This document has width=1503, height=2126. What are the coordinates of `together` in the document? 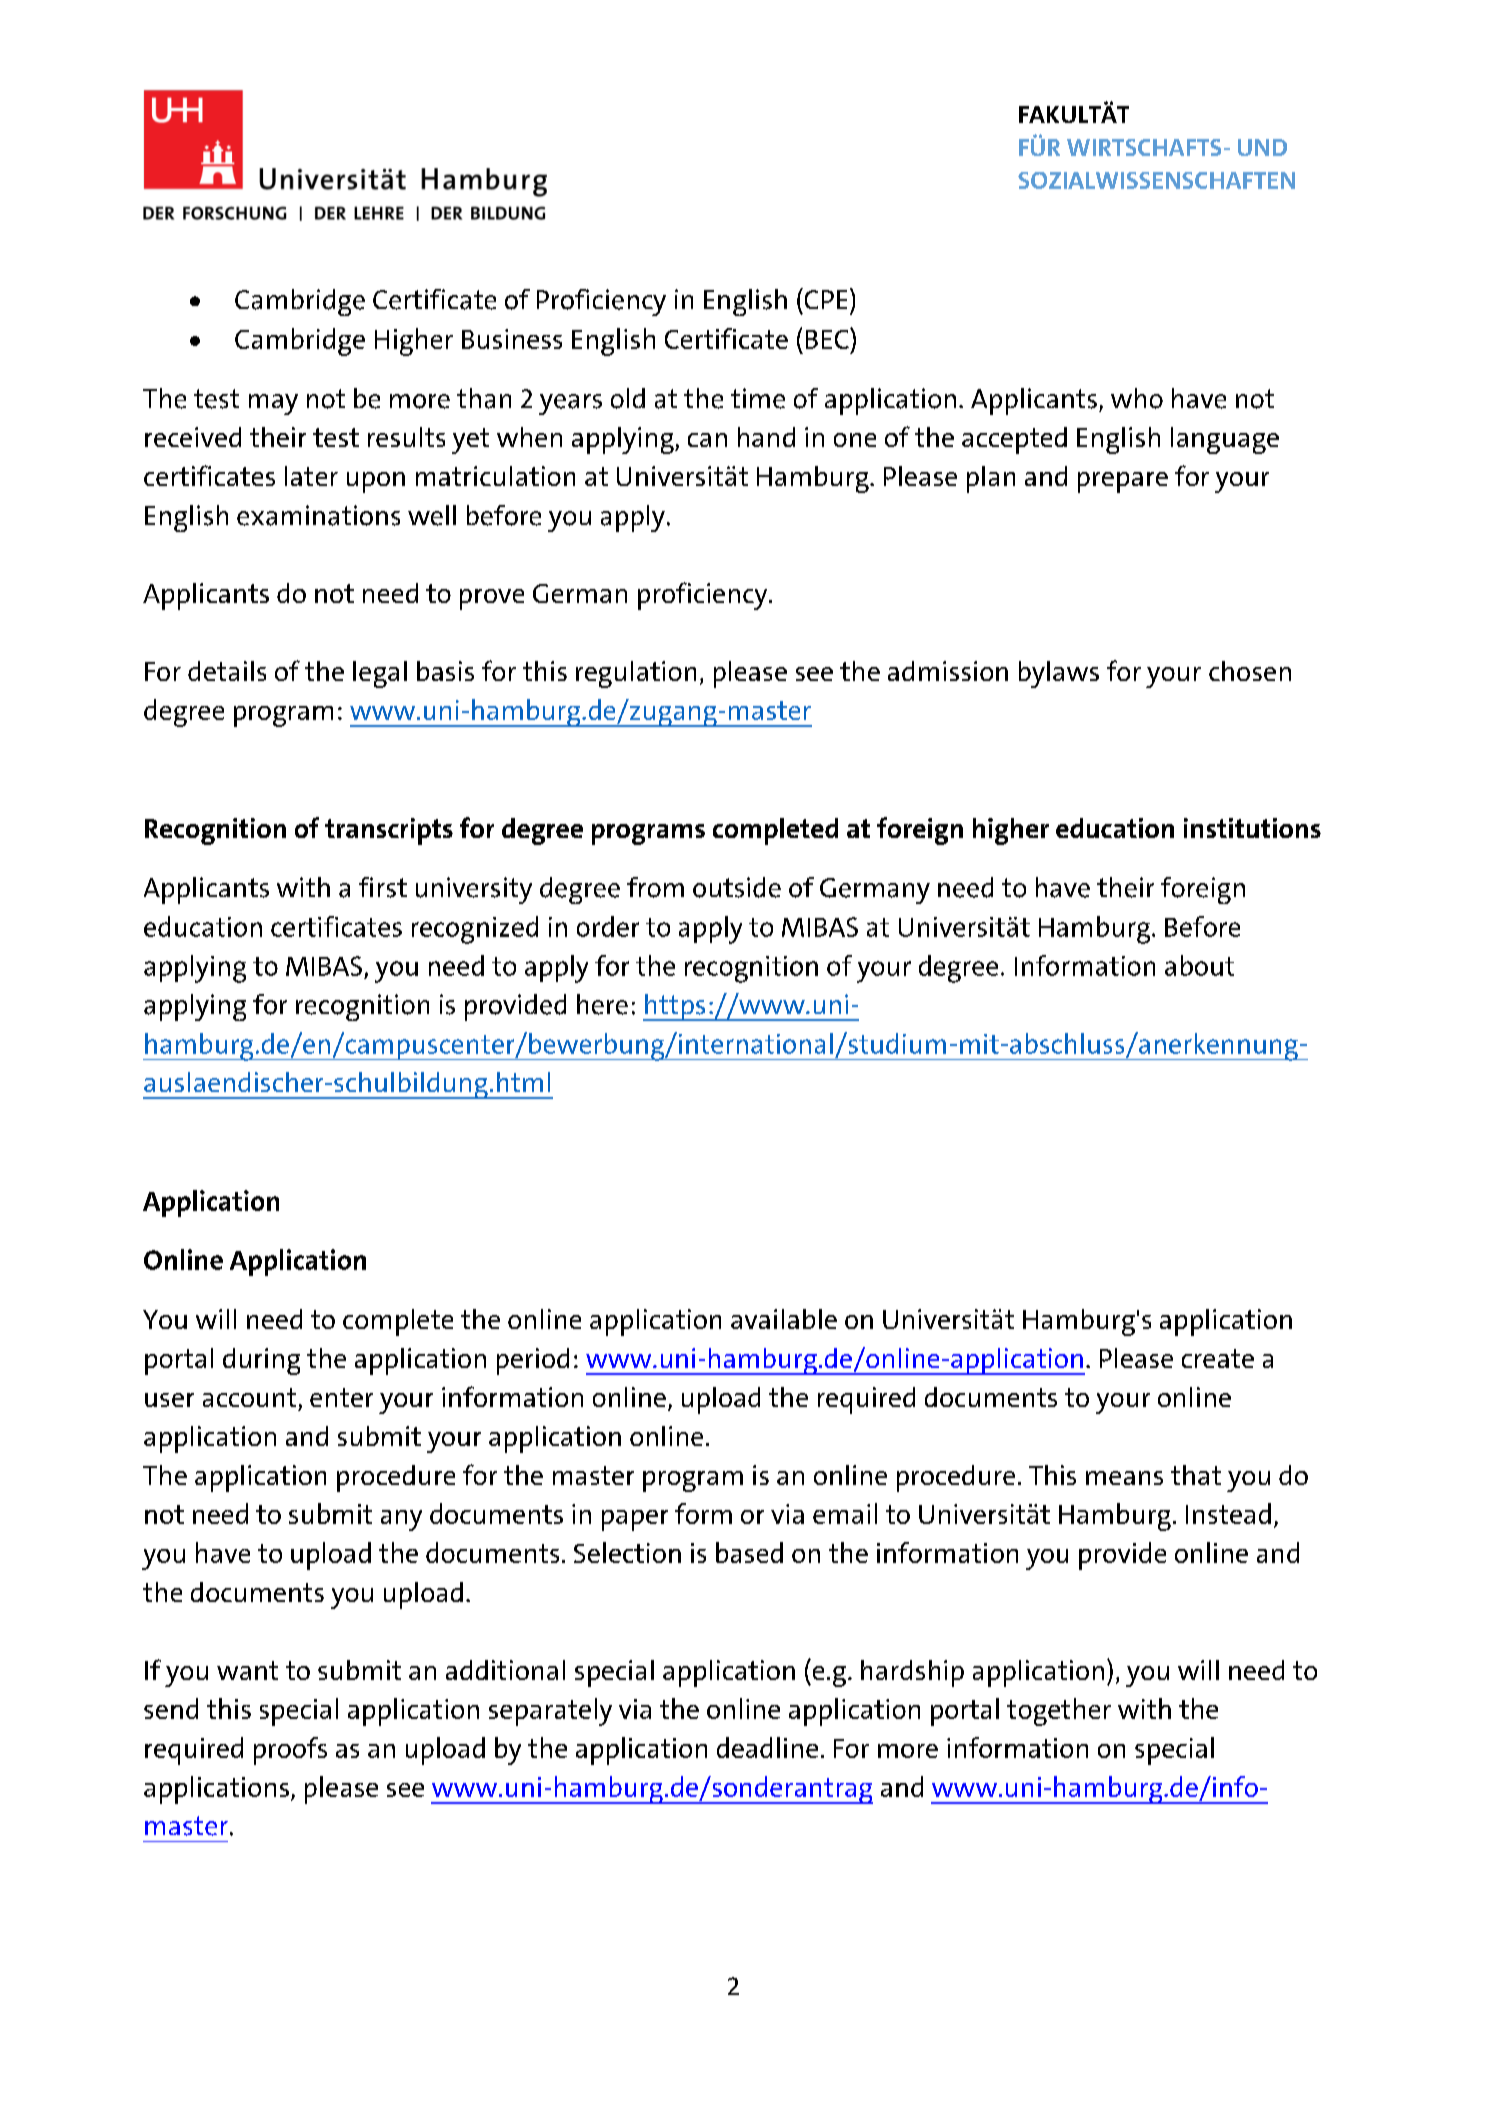 It's located at (1059, 1712).
